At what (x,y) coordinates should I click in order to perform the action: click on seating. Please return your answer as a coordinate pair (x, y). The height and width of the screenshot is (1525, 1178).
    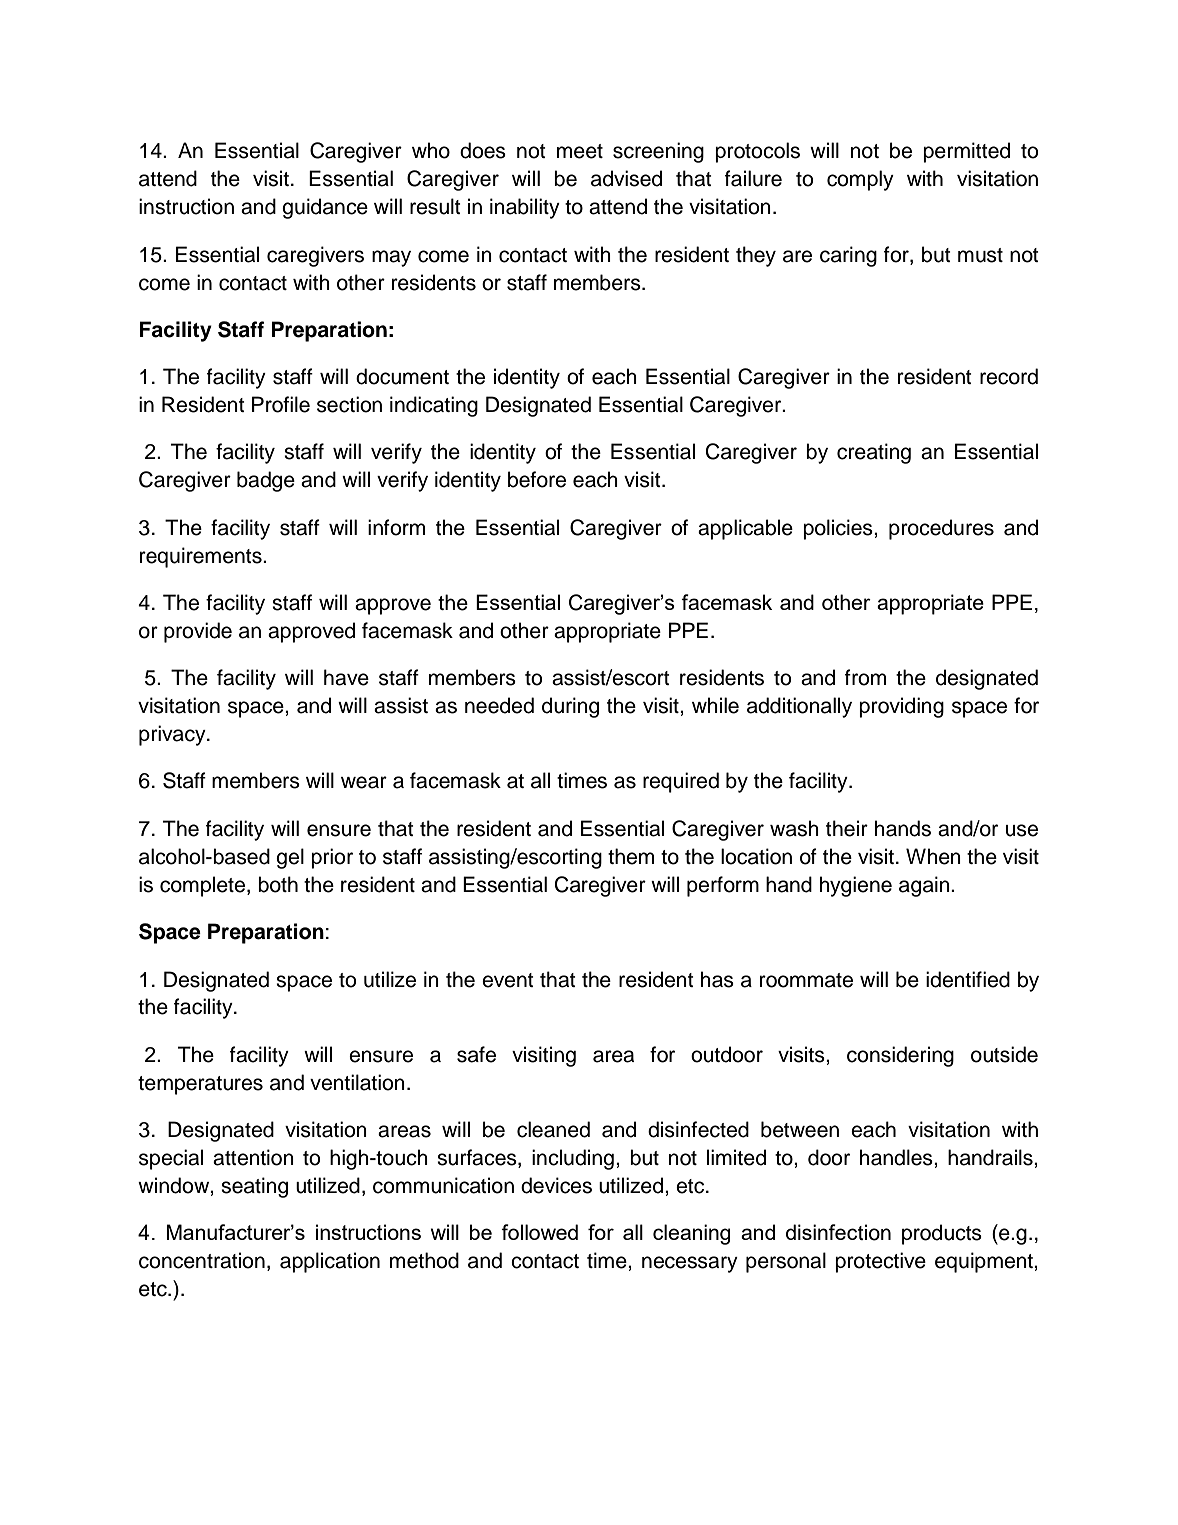
    Looking at the image, I should click on (254, 1187).
